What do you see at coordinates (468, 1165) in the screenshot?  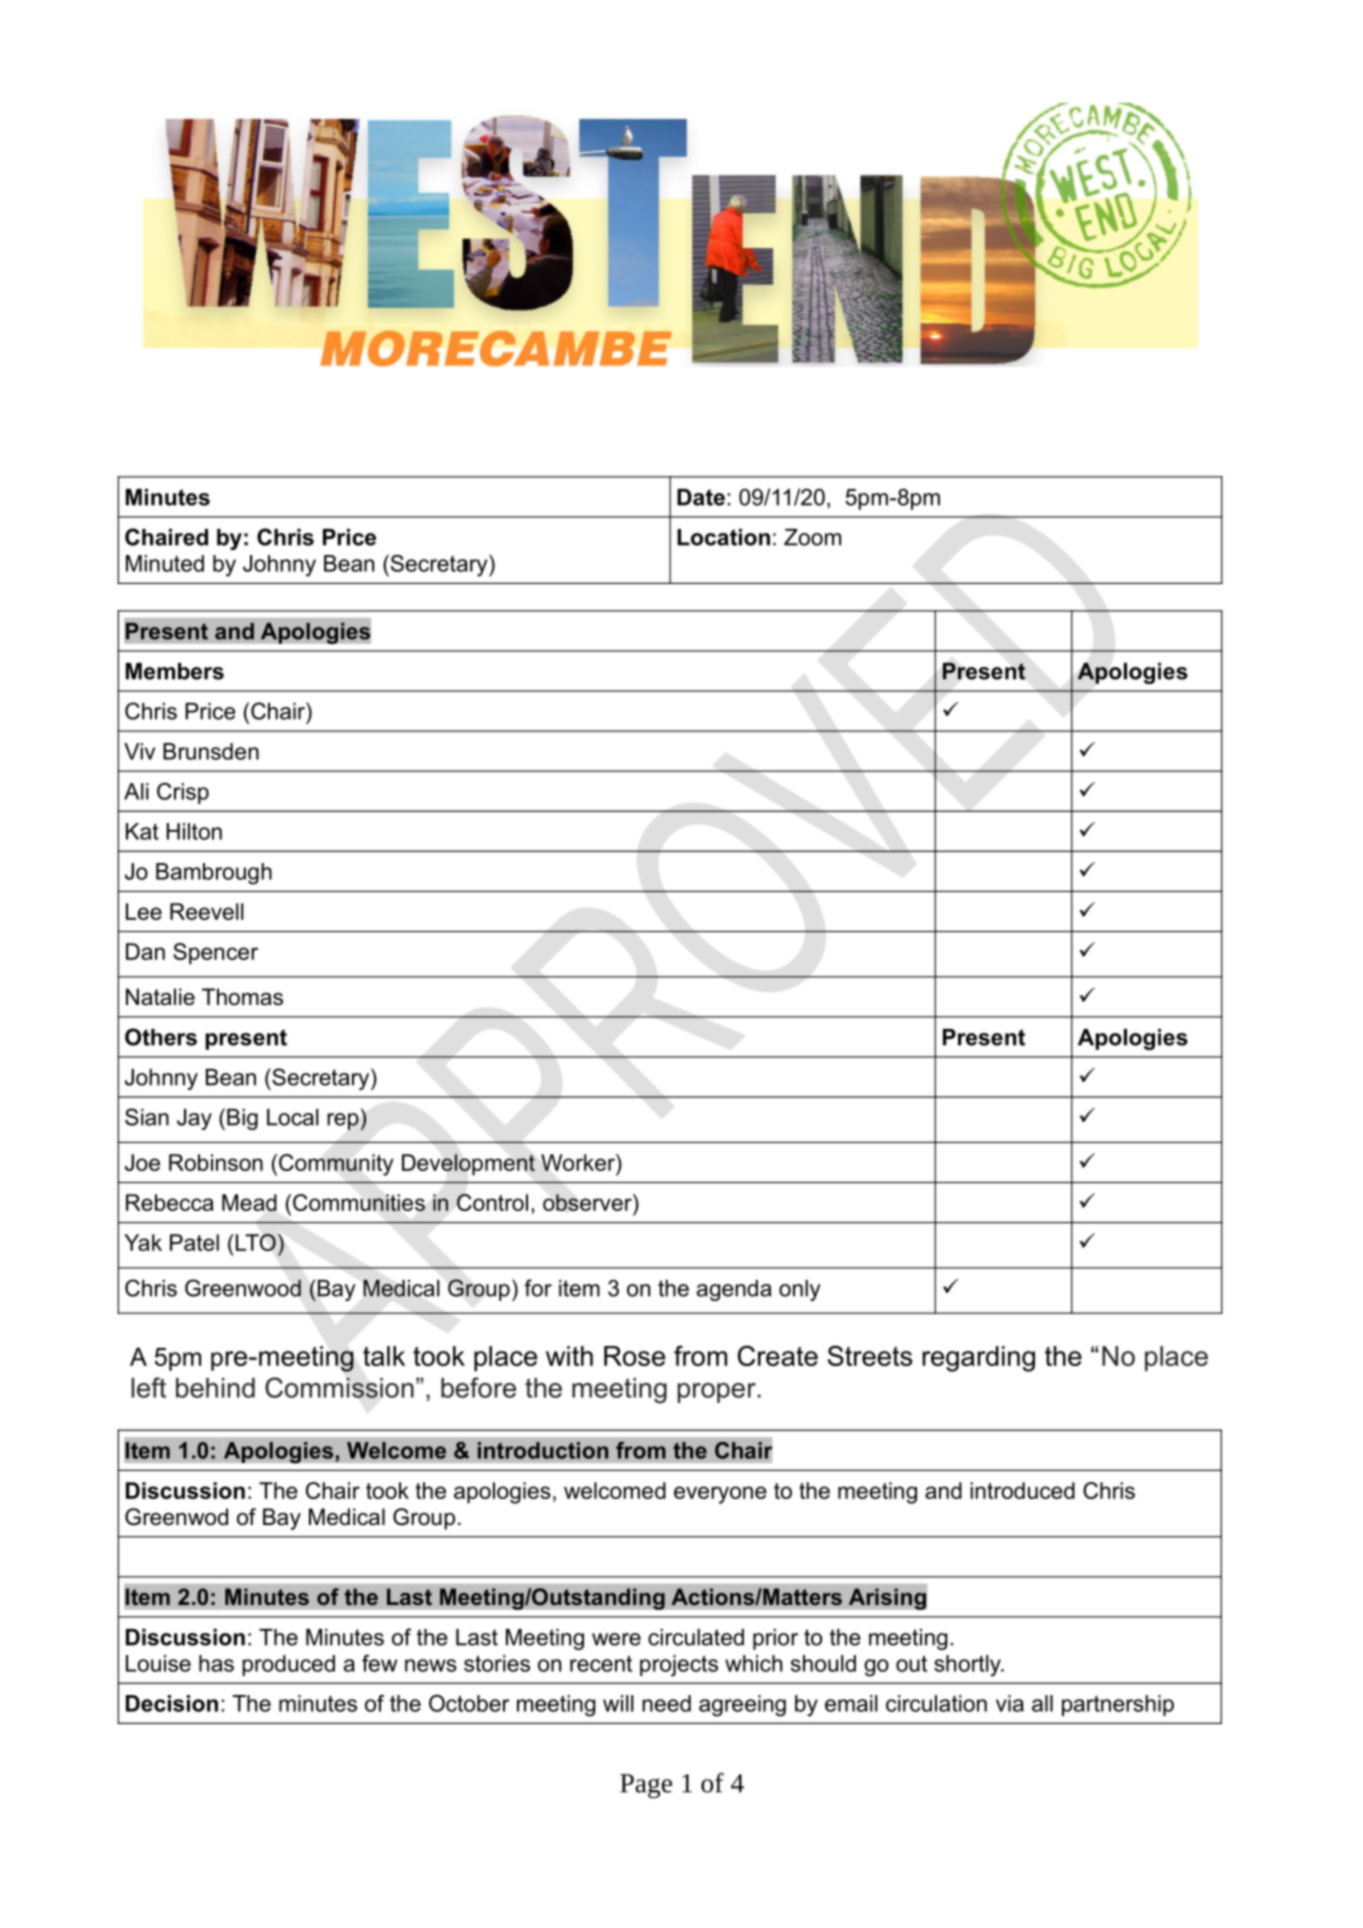 I see `Development` at bounding box center [468, 1165].
